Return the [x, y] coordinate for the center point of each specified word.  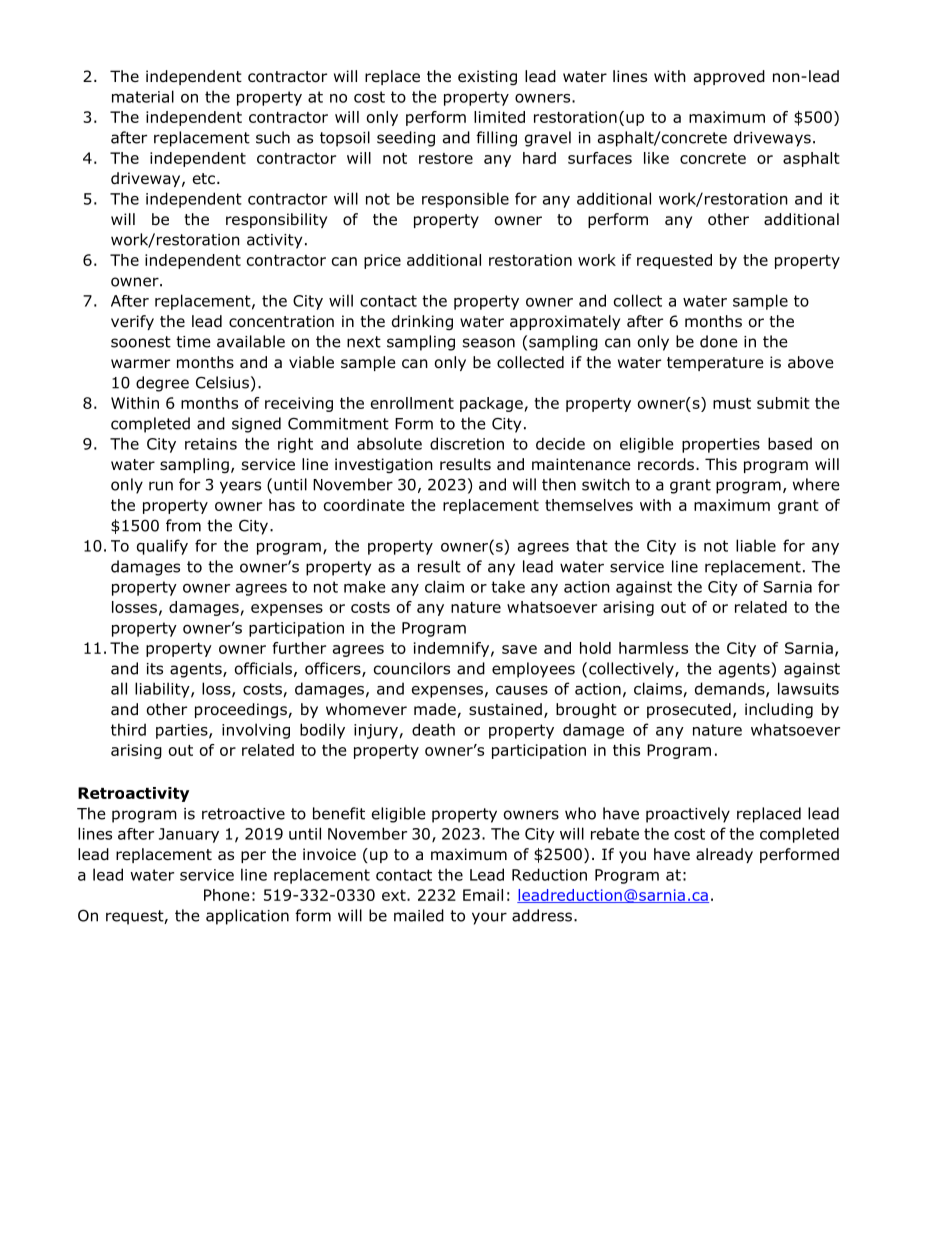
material [143, 96]
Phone [226, 895]
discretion [467, 443]
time [193, 342]
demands [731, 689]
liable [756, 545]
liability [163, 690]
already [724, 855]
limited [499, 117]
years [240, 487]
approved [729, 77]
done [719, 341]
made [436, 710]
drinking [422, 322]
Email [483, 895]
